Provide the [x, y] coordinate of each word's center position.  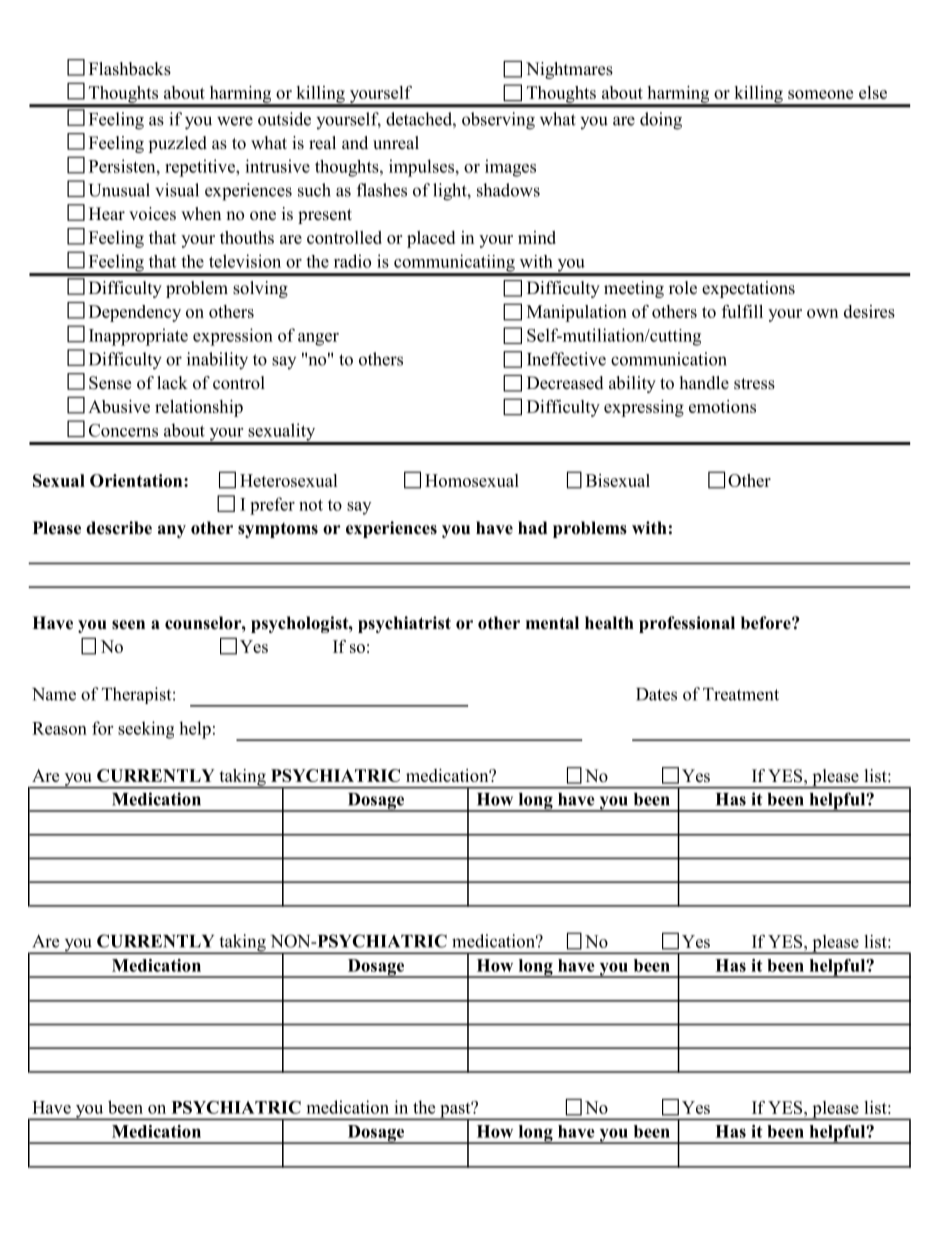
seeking [146, 730]
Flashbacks [130, 69]
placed [431, 239]
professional [687, 624]
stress [754, 384]
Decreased [565, 383]
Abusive [119, 406]
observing [498, 121]
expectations [748, 289]
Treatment [741, 694]
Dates [656, 694]
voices [152, 214]
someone [820, 94]
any [172, 531]
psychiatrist [404, 624]
